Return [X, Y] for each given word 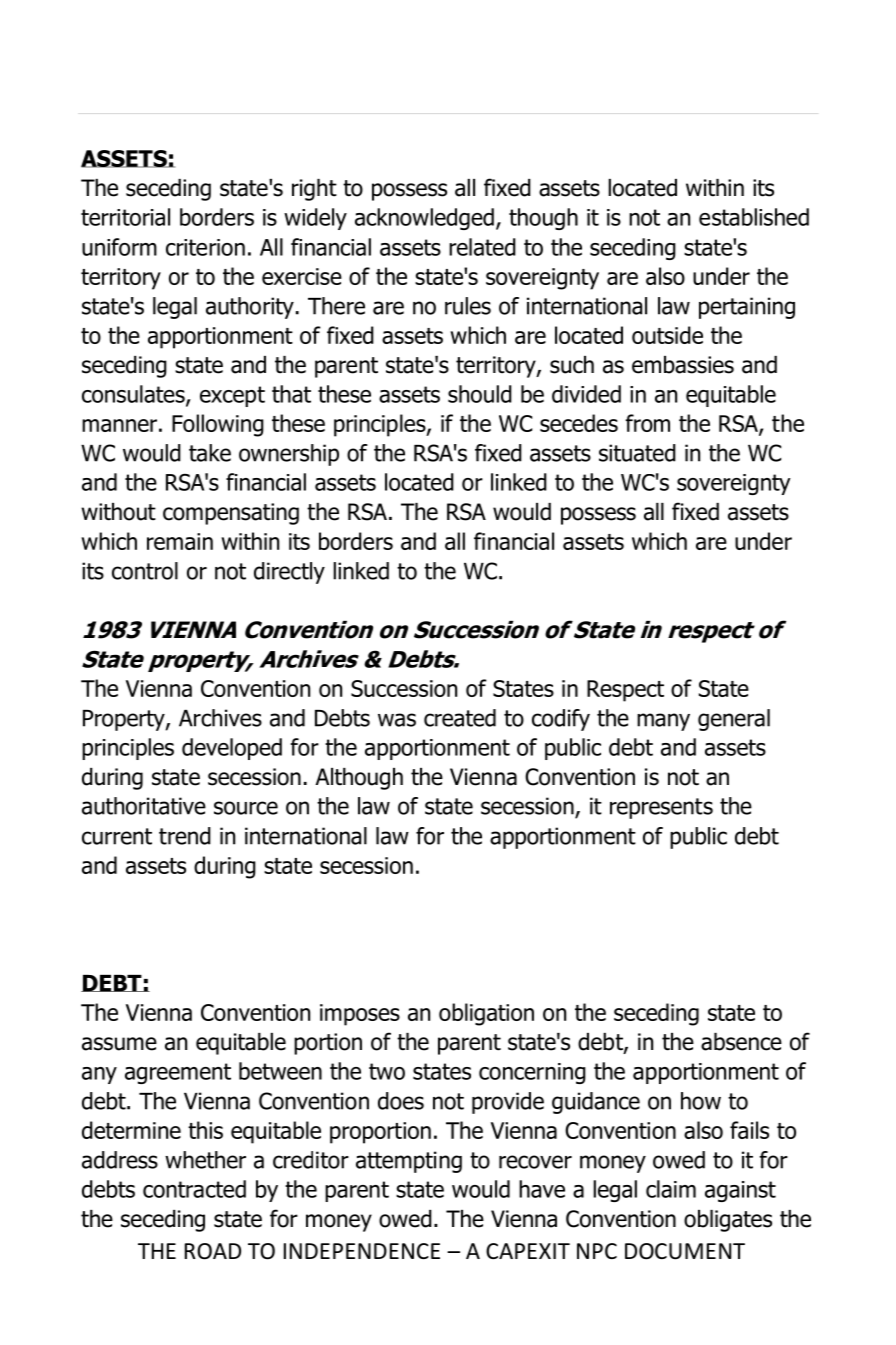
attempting [409, 1162]
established [754, 217]
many [663, 722]
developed [232, 749]
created [460, 718]
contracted [194, 1189]
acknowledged [424, 219]
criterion [205, 247]
